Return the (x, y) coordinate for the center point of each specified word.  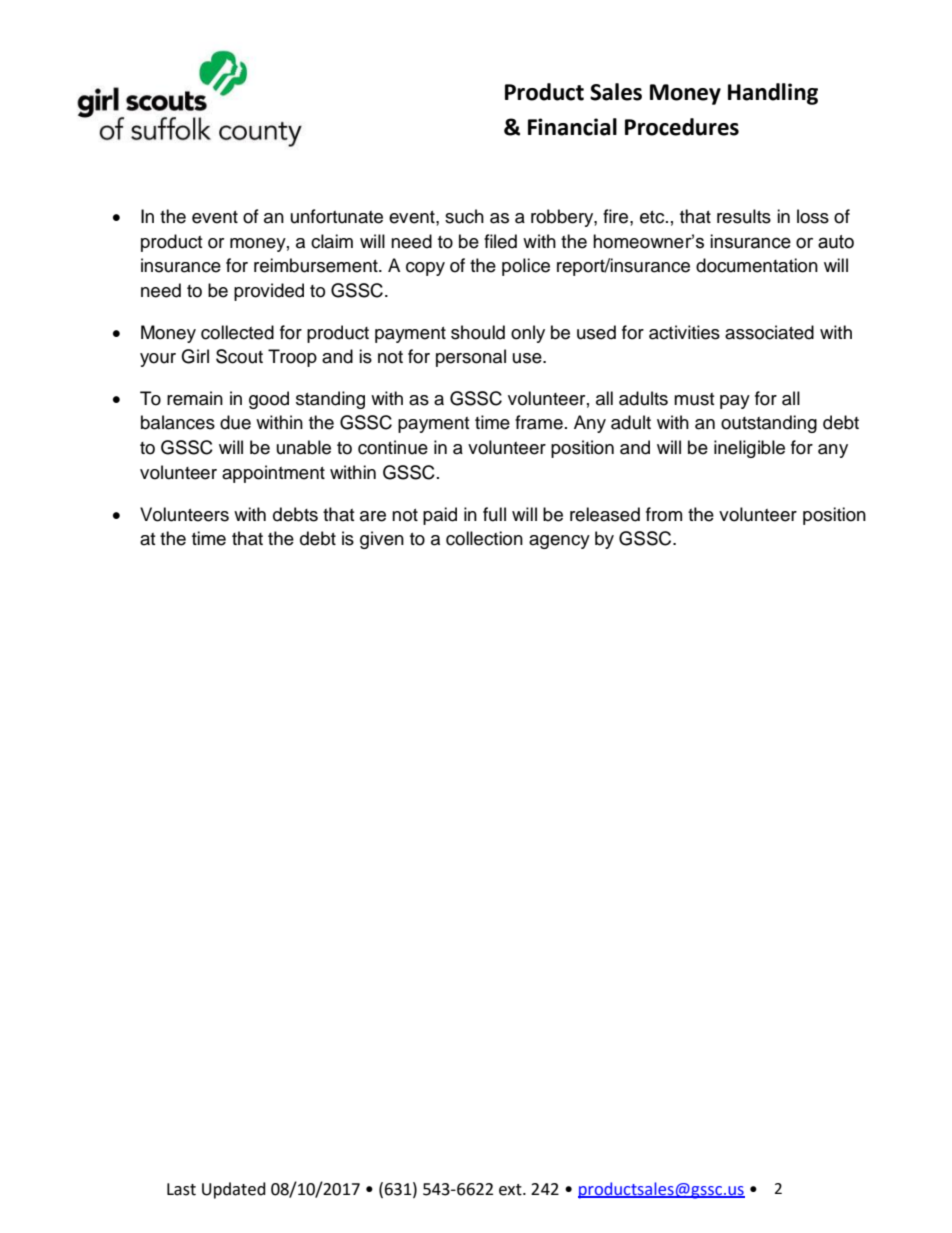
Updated (234, 1190)
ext (511, 1190)
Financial (572, 127)
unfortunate (337, 216)
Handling (773, 94)
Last (181, 1189)
